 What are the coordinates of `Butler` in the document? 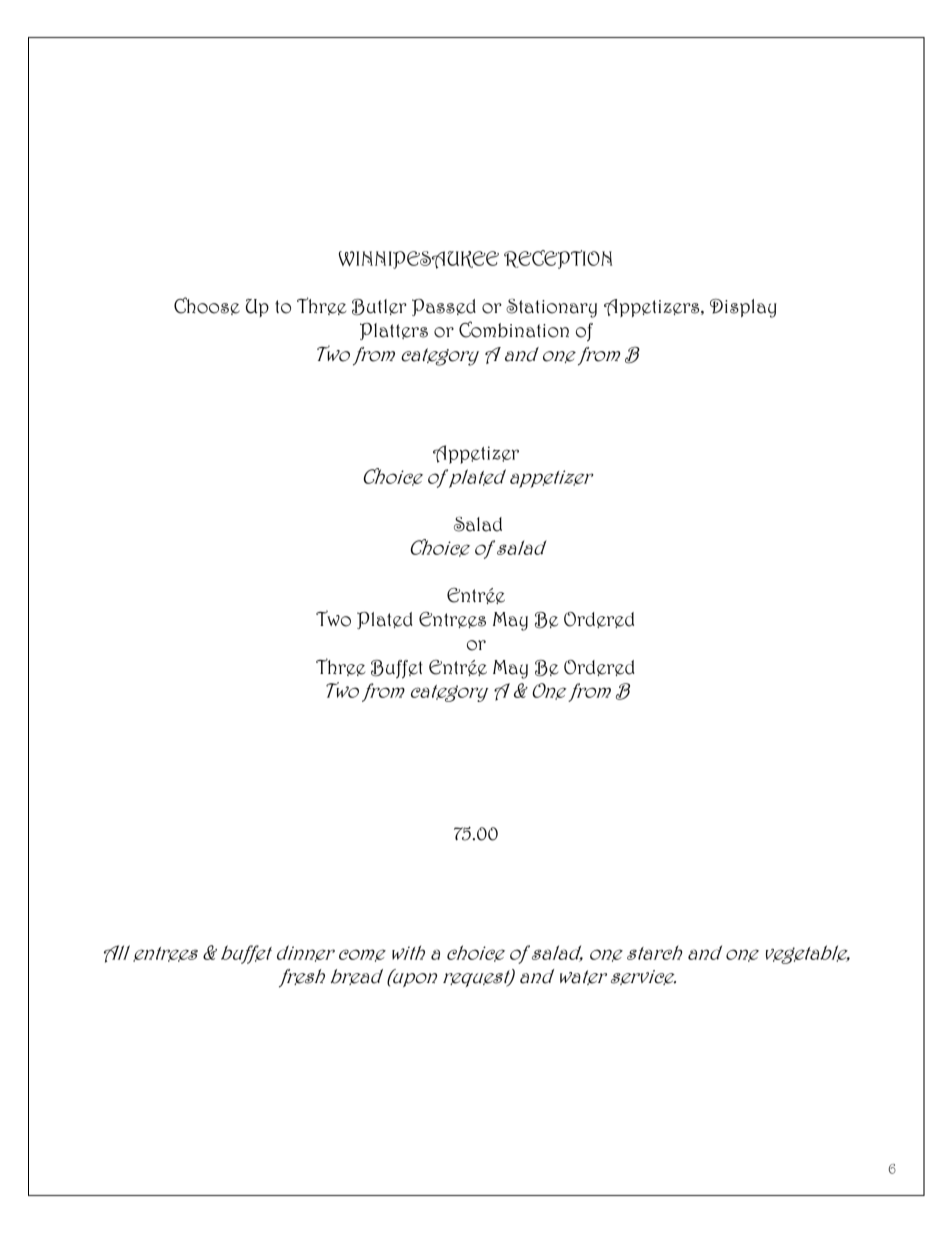 It's located at (379, 307).
